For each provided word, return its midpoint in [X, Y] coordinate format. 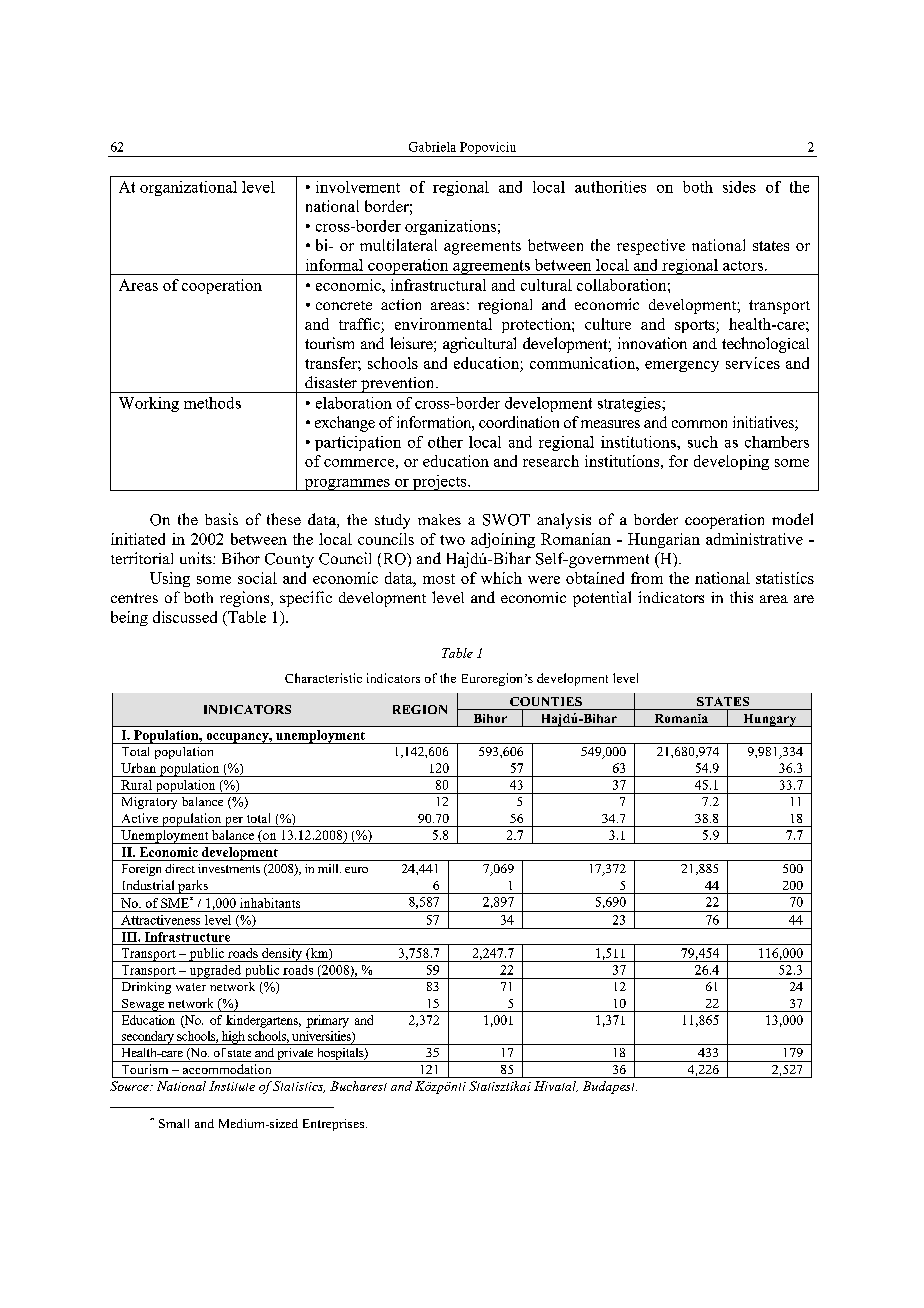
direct [180, 868]
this [741, 597]
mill [329, 868]
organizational [188, 188]
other [445, 442]
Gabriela [432, 147]
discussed [185, 617]
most [439, 579]
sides [739, 187]
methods [212, 403]
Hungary [770, 720]
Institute [232, 1086]
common [699, 424]
